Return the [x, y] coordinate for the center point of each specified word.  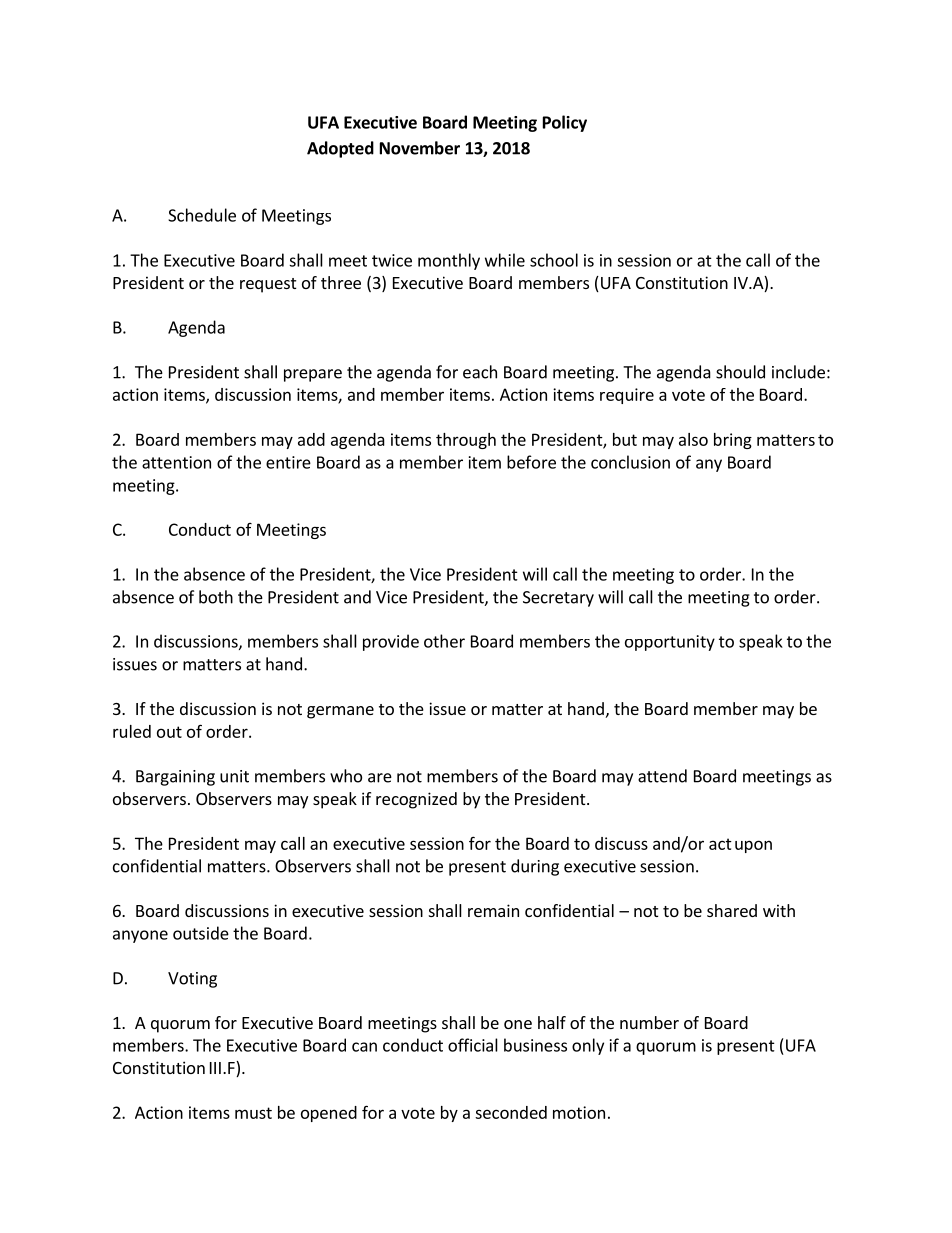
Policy [565, 123]
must [253, 1113]
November [420, 148]
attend [662, 776]
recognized [416, 800]
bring [733, 441]
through [466, 441]
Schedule [202, 215]
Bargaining [175, 778]
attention [176, 462]
